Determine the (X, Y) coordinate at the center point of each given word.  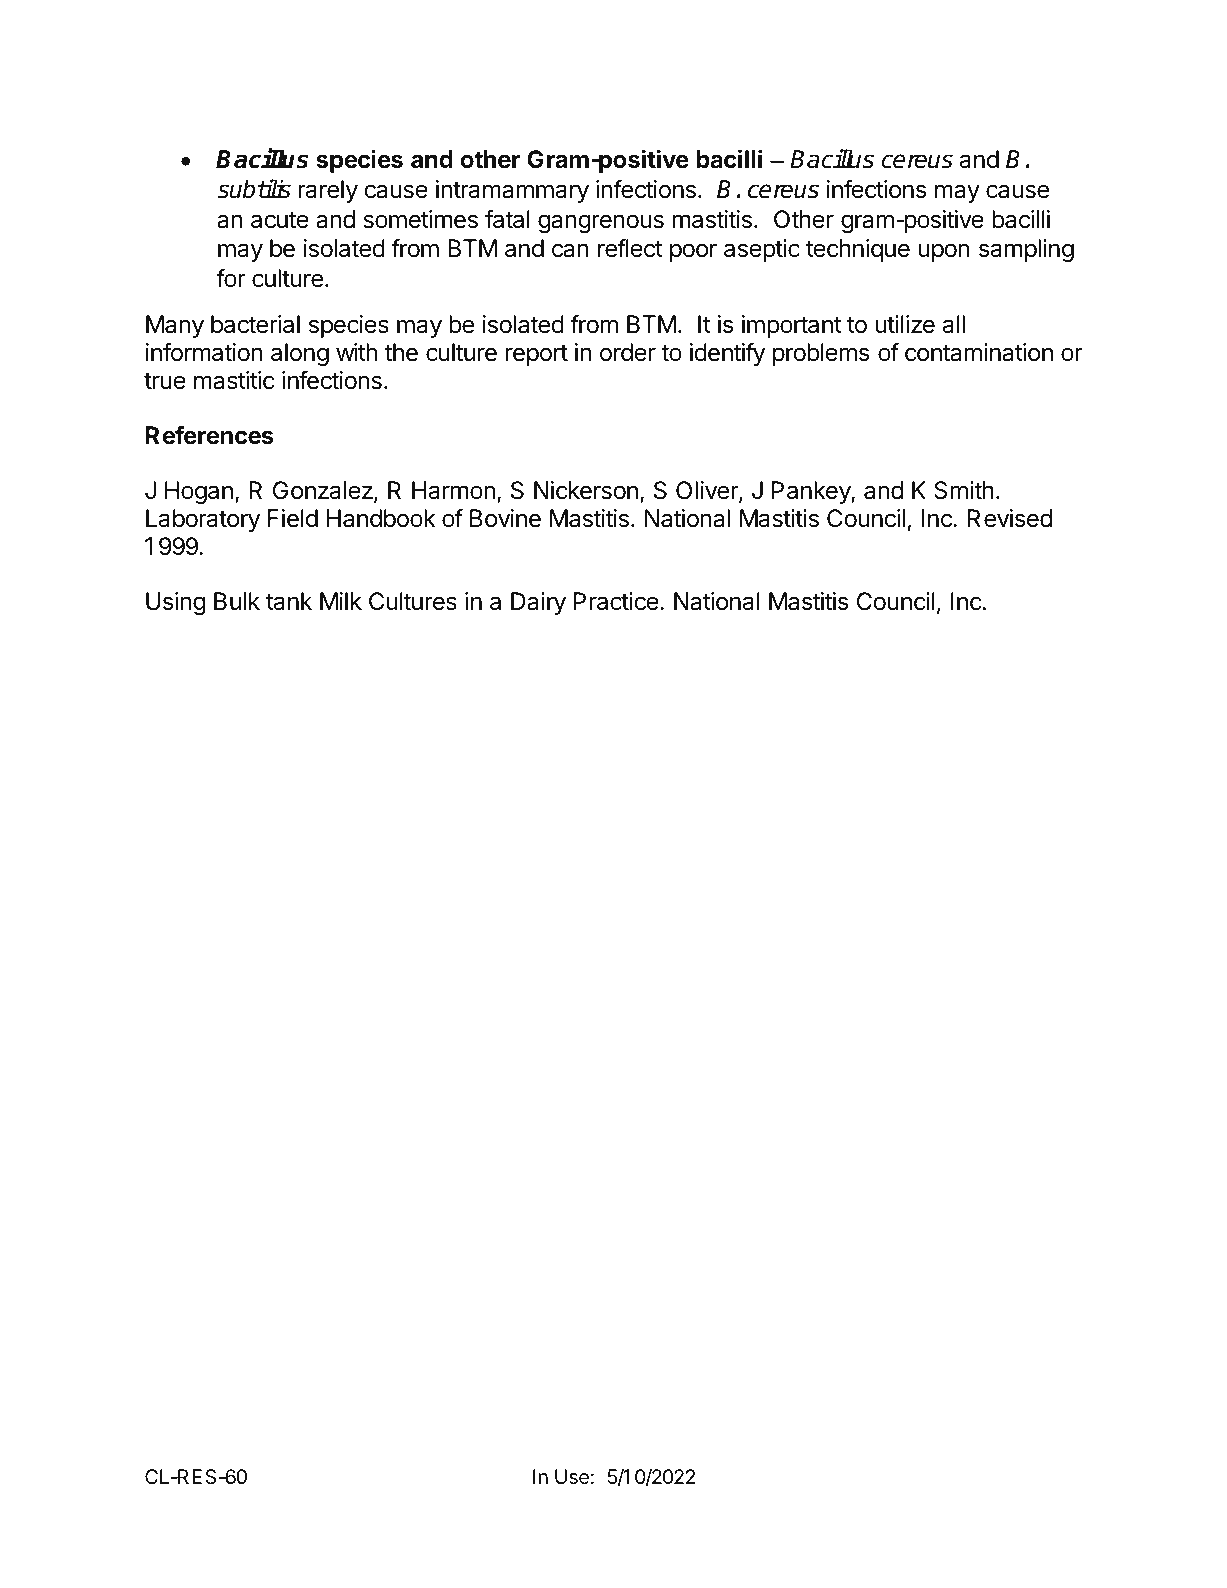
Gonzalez (324, 492)
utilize (905, 324)
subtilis (254, 189)
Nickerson (586, 490)
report (537, 355)
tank (289, 601)
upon (943, 252)
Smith (964, 490)
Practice (616, 601)
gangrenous (601, 223)
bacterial (255, 324)
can (570, 250)
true (165, 381)
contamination (979, 352)
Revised (1010, 518)
